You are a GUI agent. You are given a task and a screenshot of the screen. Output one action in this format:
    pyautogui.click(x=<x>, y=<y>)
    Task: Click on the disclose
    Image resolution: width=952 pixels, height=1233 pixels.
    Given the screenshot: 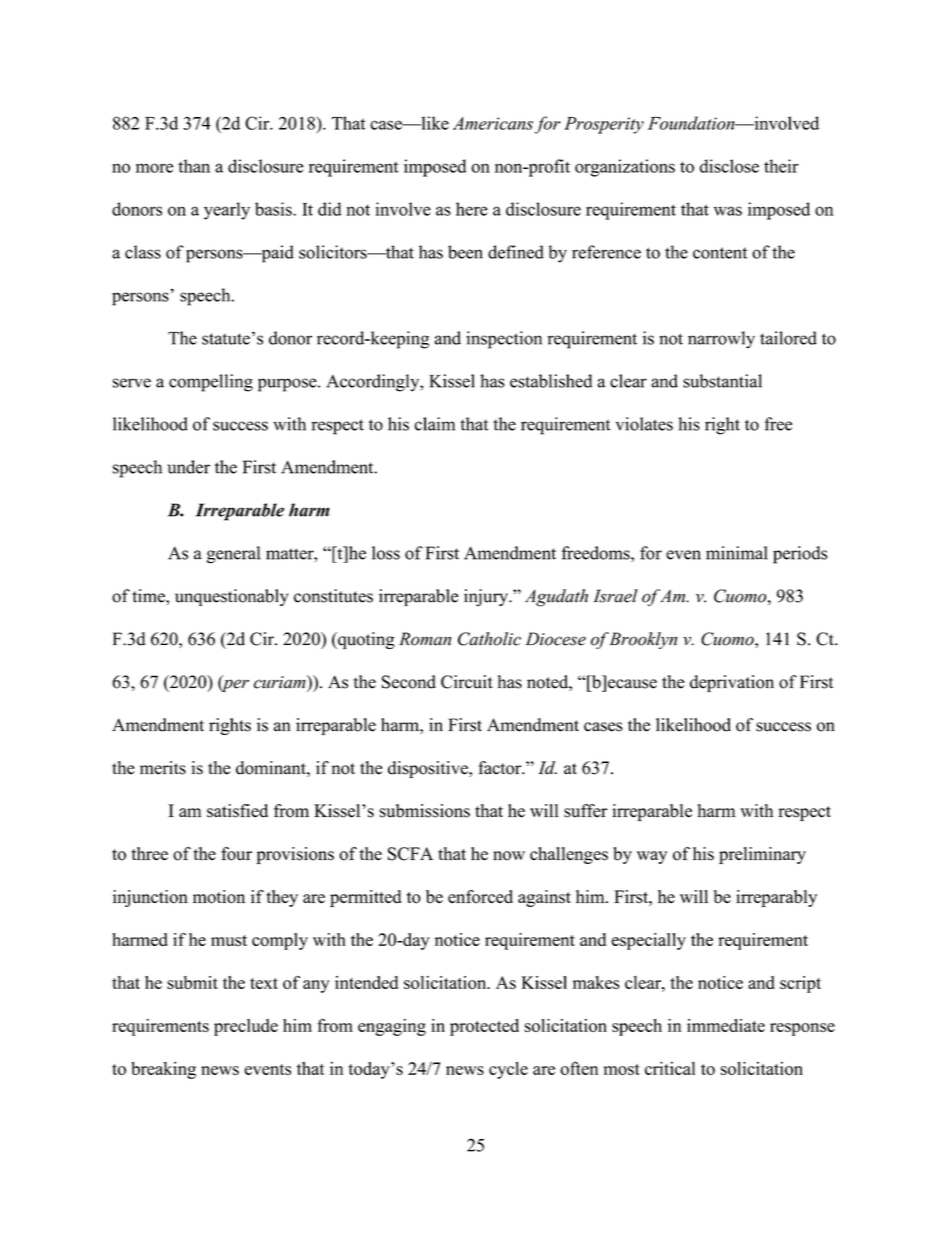 What is the action you would take?
    pyautogui.click(x=729, y=166)
